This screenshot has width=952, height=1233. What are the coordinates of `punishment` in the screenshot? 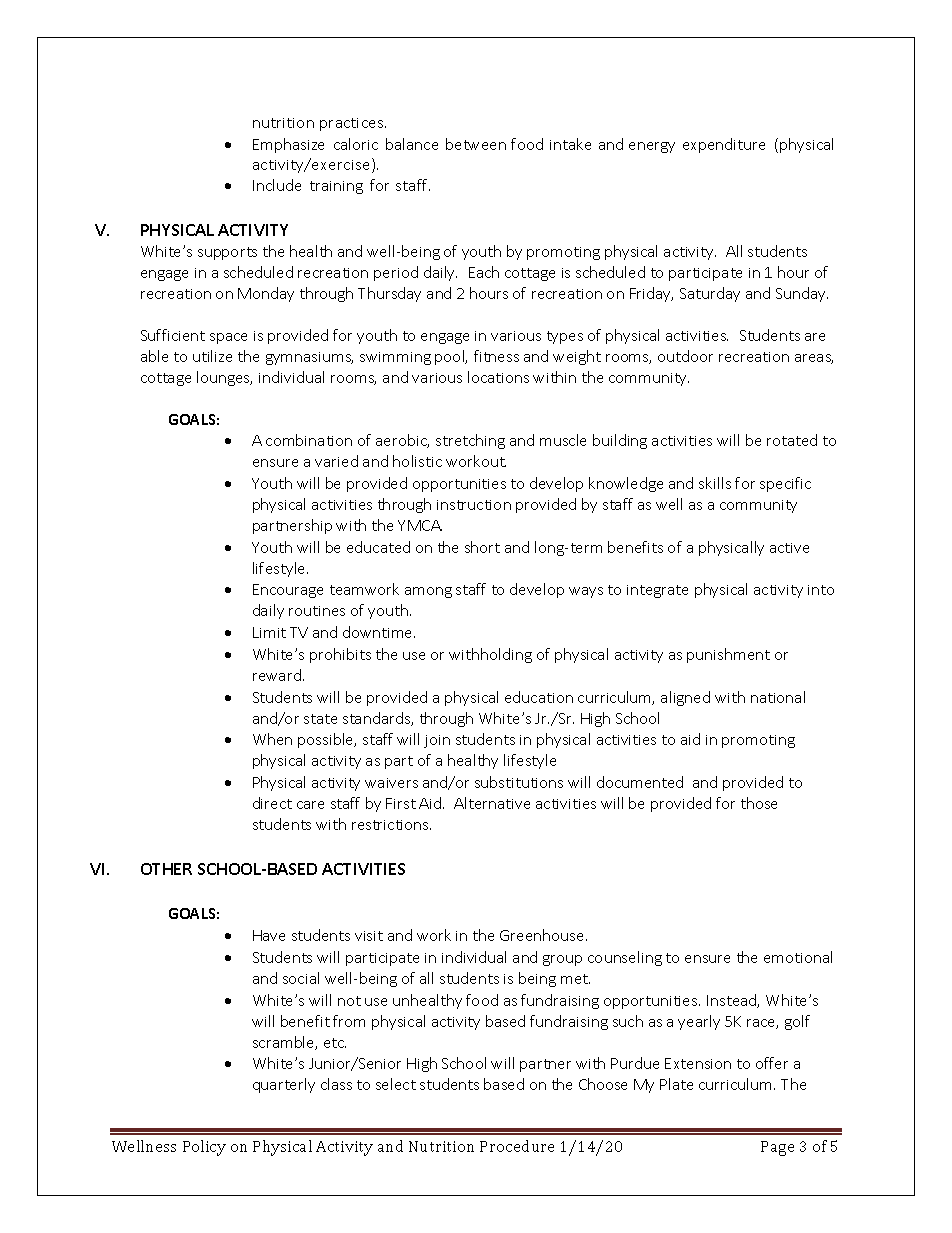 It's located at (728, 655).
